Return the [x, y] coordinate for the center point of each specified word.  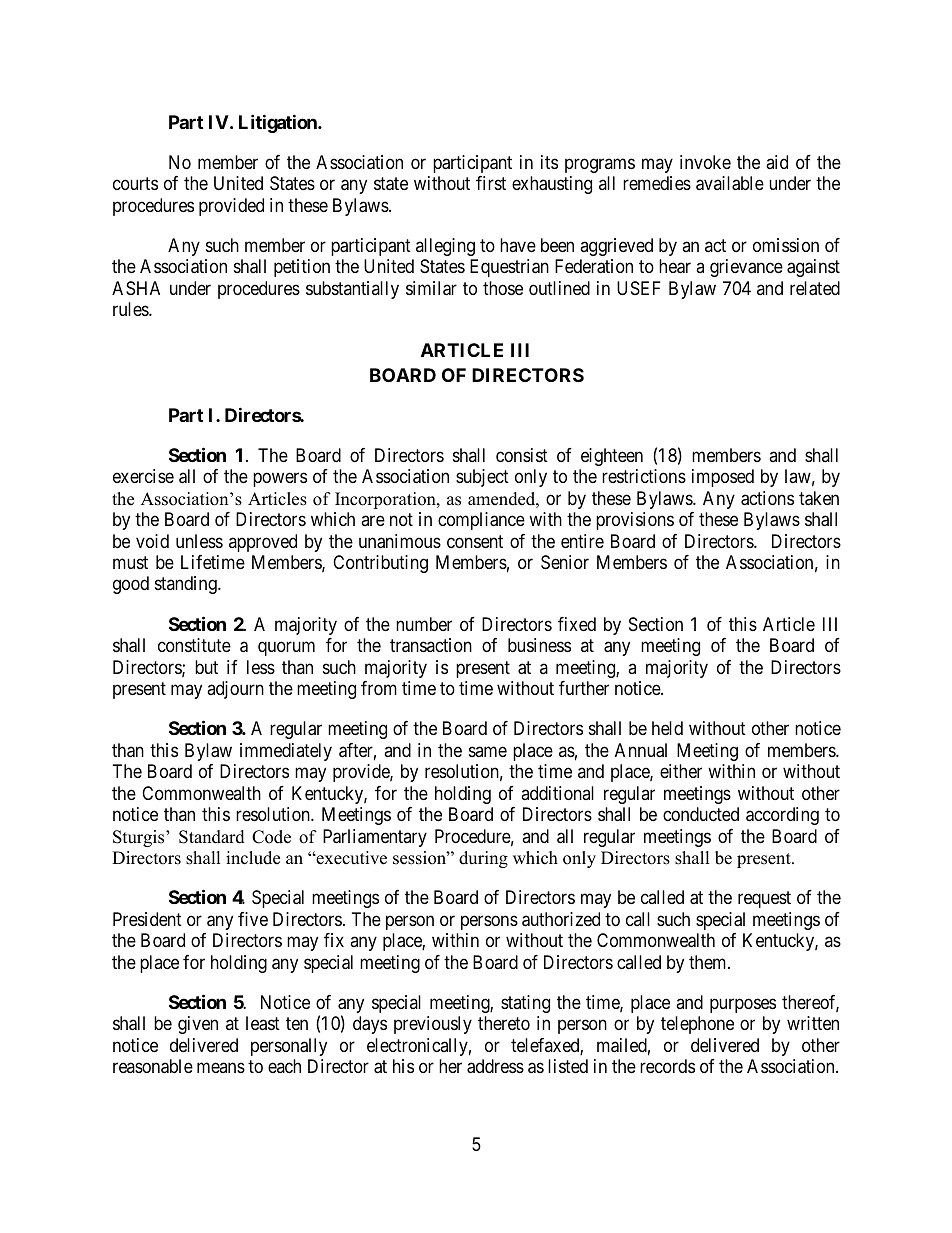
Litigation [279, 123]
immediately [286, 752]
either [681, 771]
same [488, 751]
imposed [723, 478]
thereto [504, 1023]
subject [482, 478]
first [491, 183]
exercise [143, 476]
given [198, 1025]
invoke [705, 162]
